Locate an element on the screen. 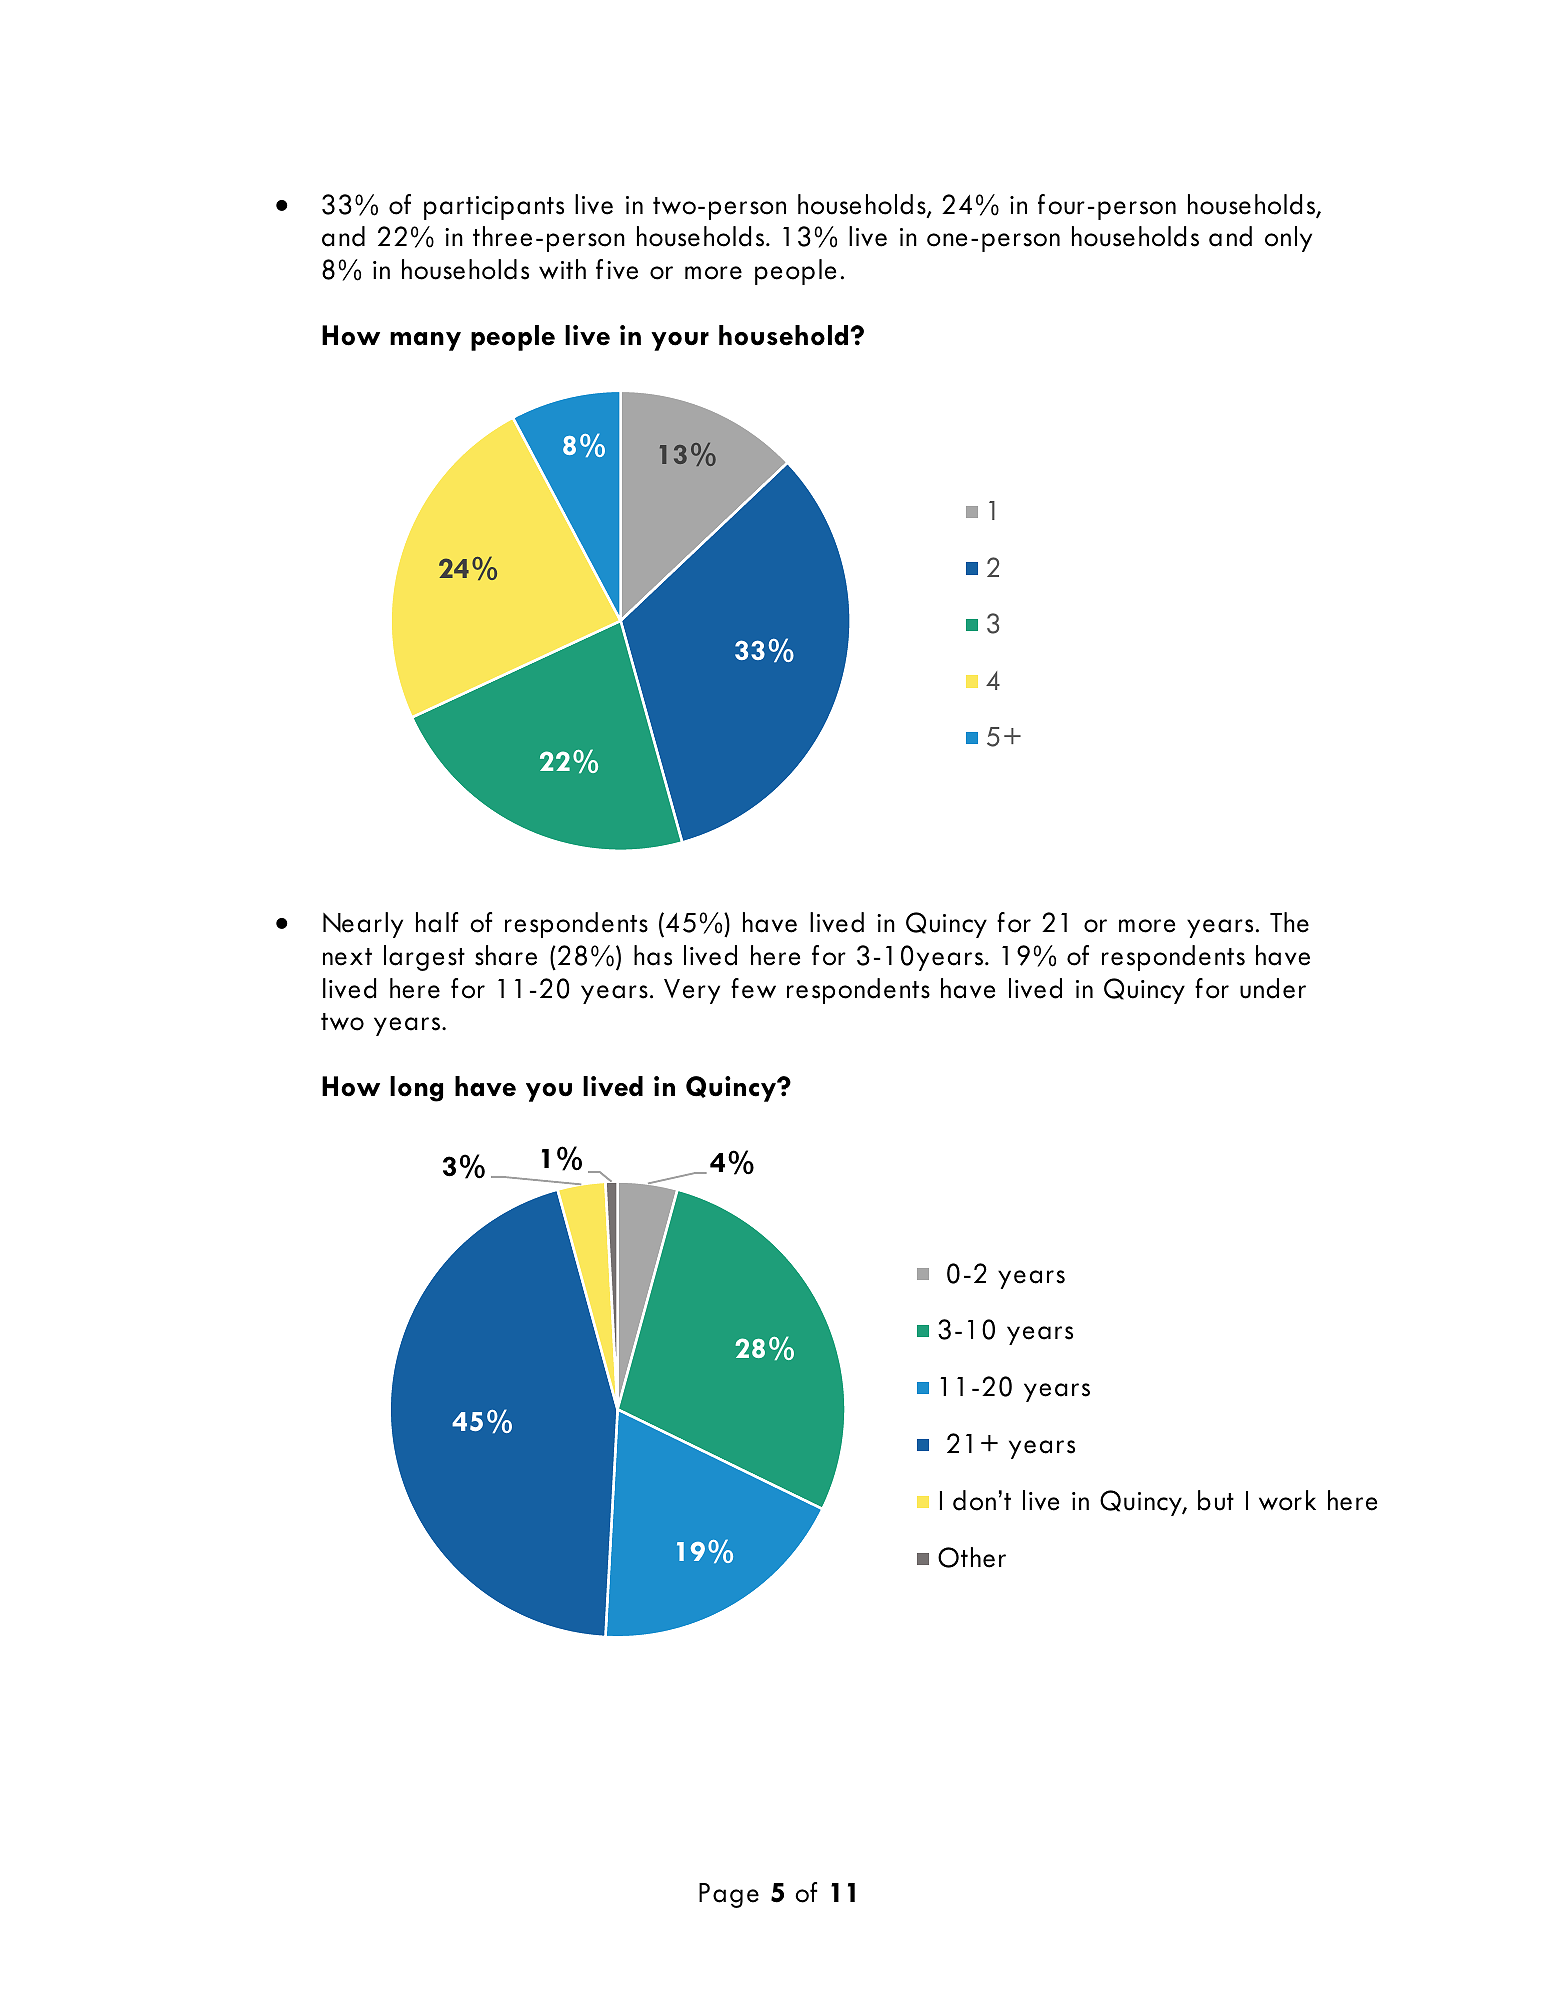 Image resolution: width=1558 pixels, height=2016 pixels. your is located at coordinates (680, 341).
